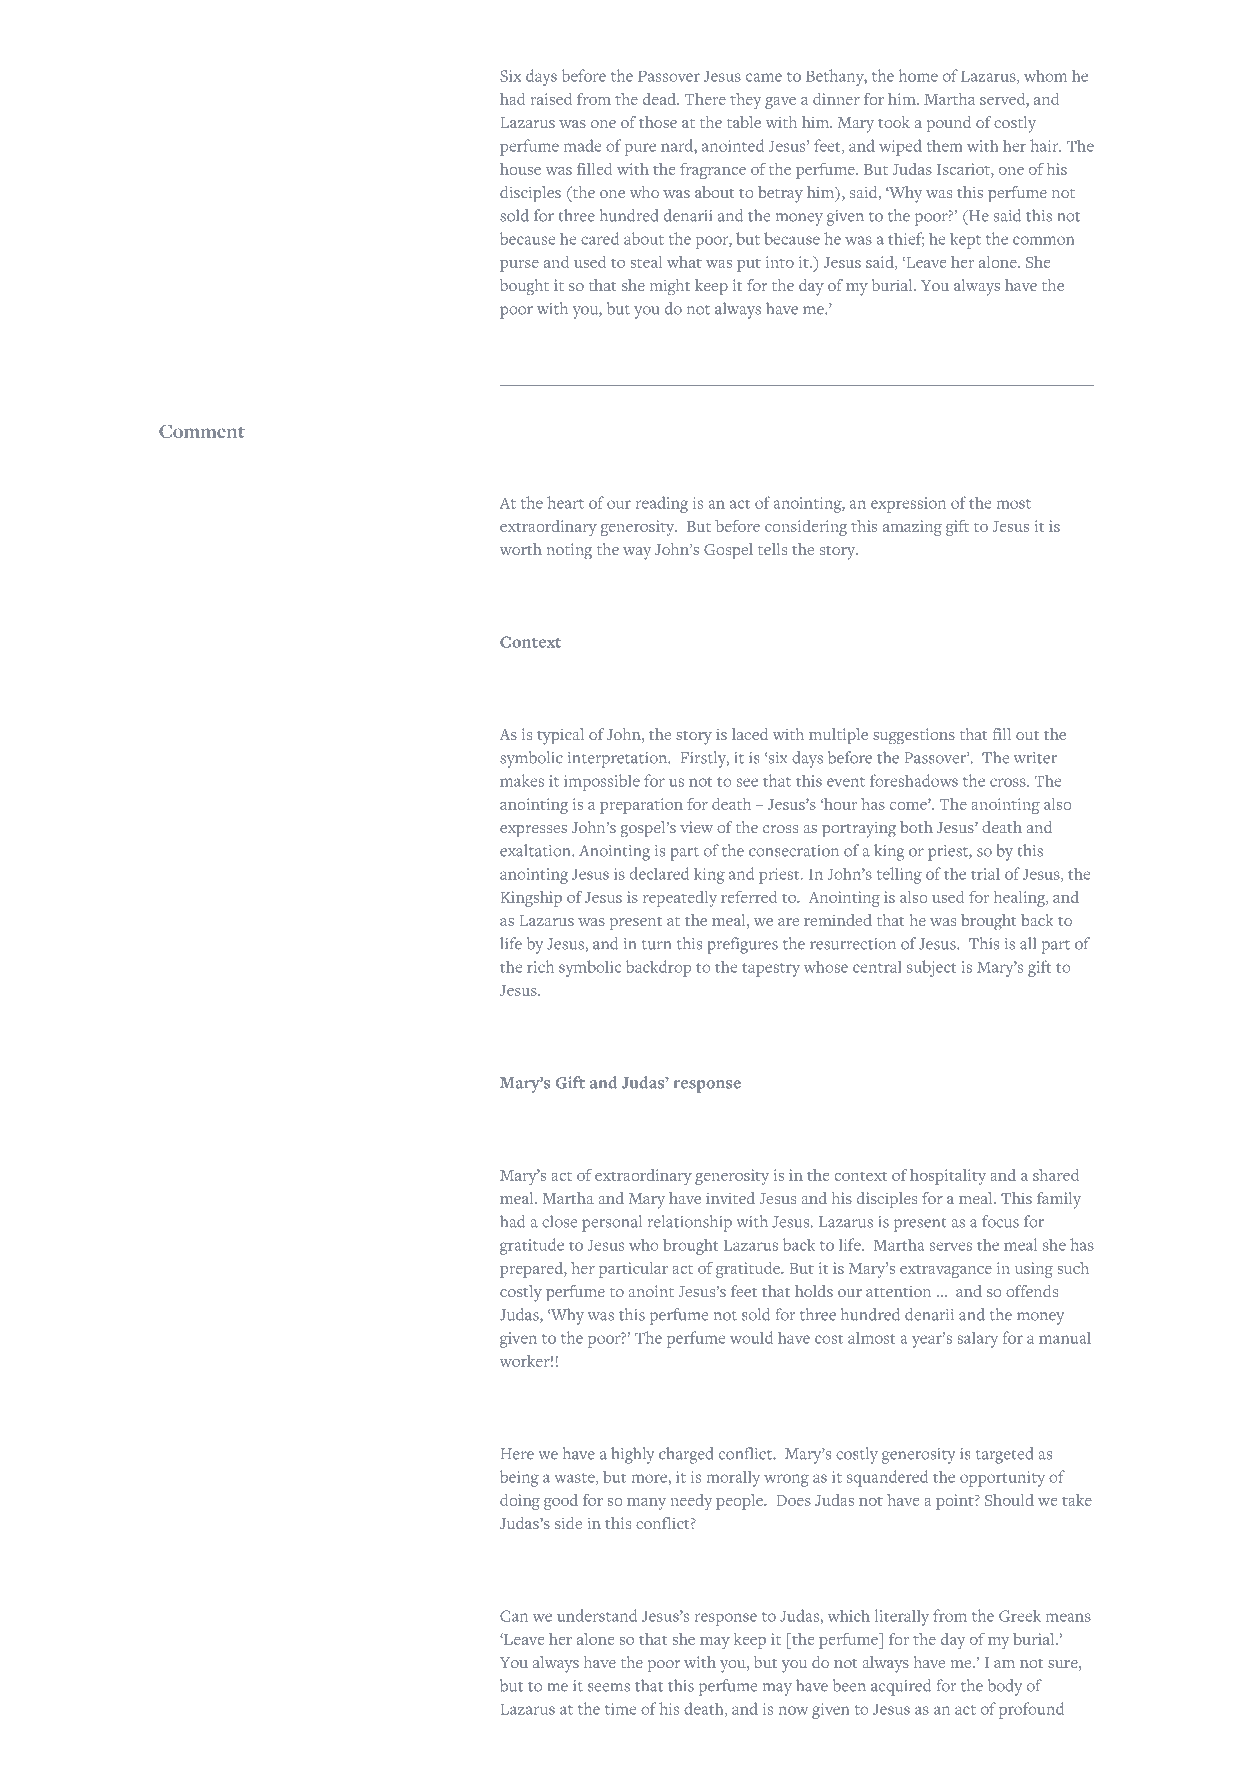  I want to click on seems, so click(609, 1687).
